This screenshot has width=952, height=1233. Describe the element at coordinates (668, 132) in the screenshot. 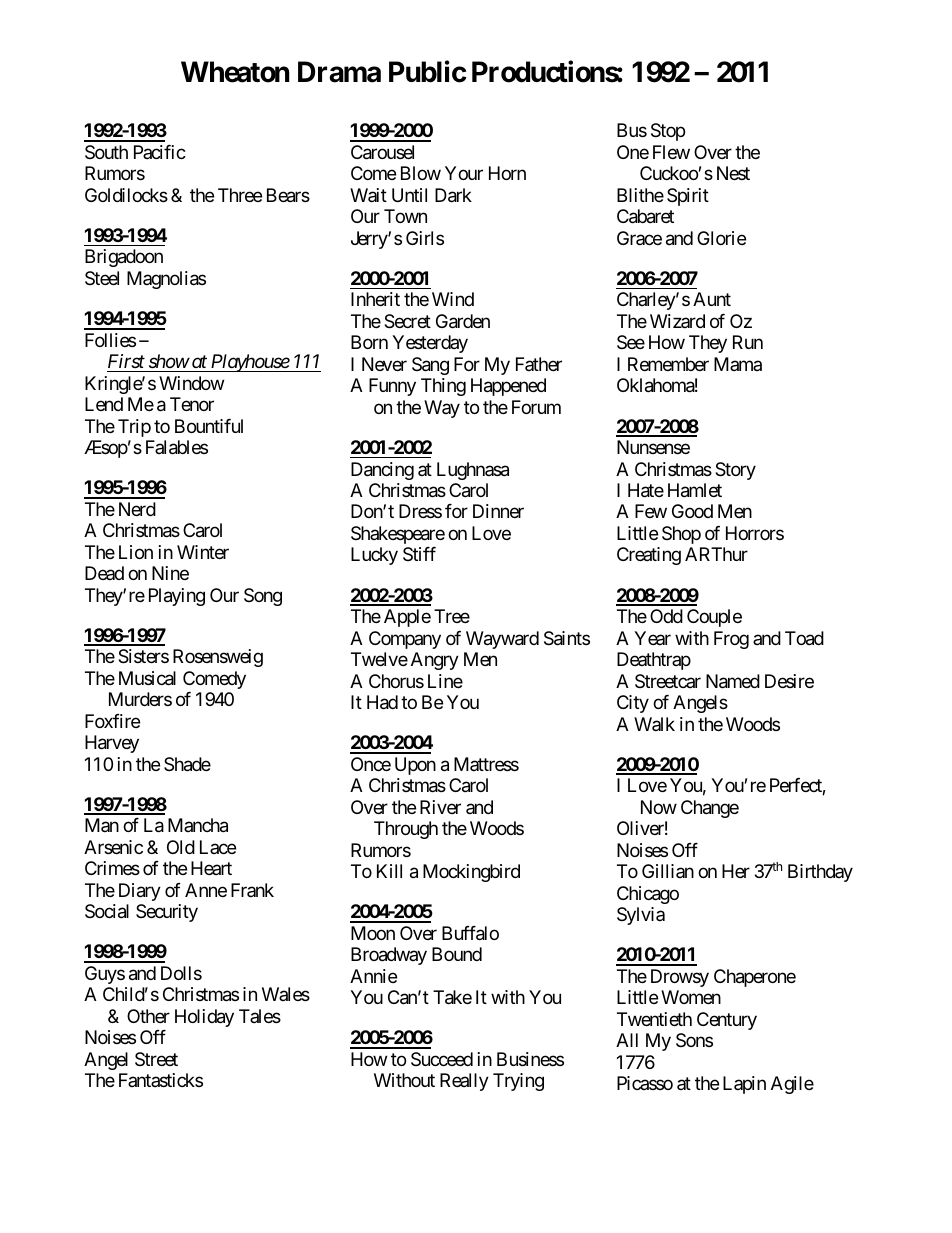

I see `Stop` at that location.
